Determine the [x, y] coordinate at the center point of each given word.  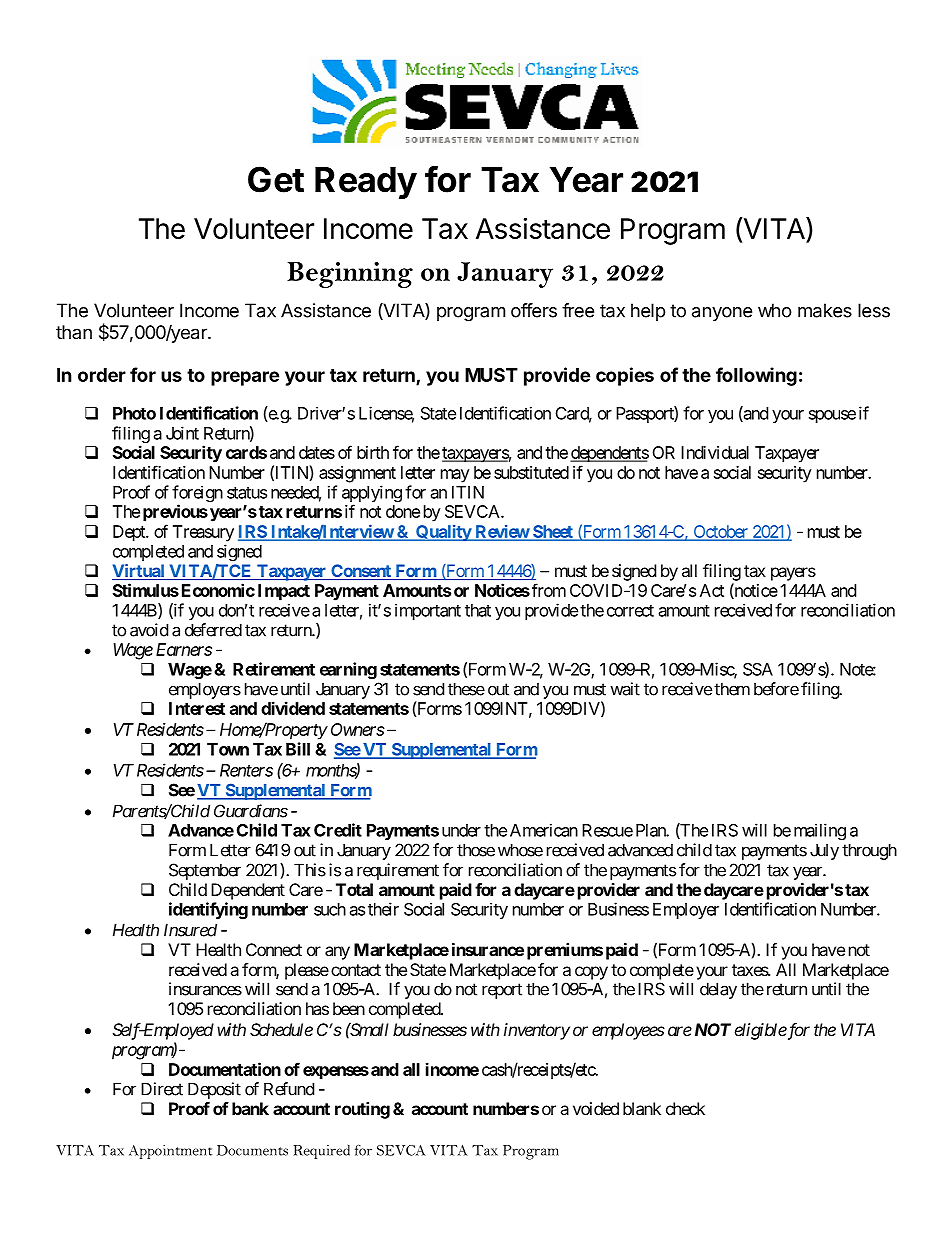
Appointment [170, 1152]
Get [276, 179]
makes [825, 310]
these [466, 689]
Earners [184, 649]
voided [596, 1108]
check [685, 1108]
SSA [758, 669]
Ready [366, 183]
